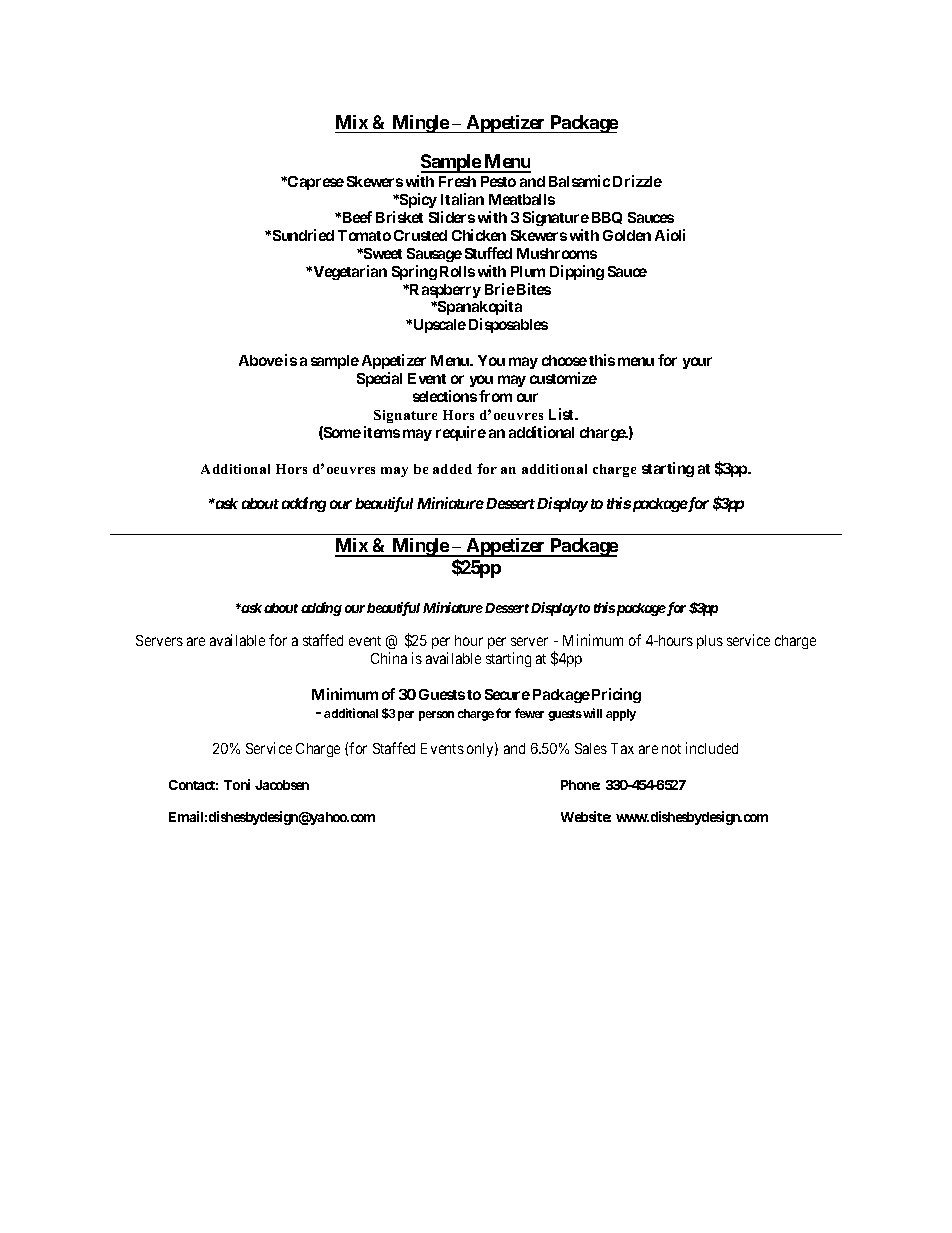  What do you see at coordinates (303, 235) in the document?
I see `Sundried` at bounding box center [303, 235].
